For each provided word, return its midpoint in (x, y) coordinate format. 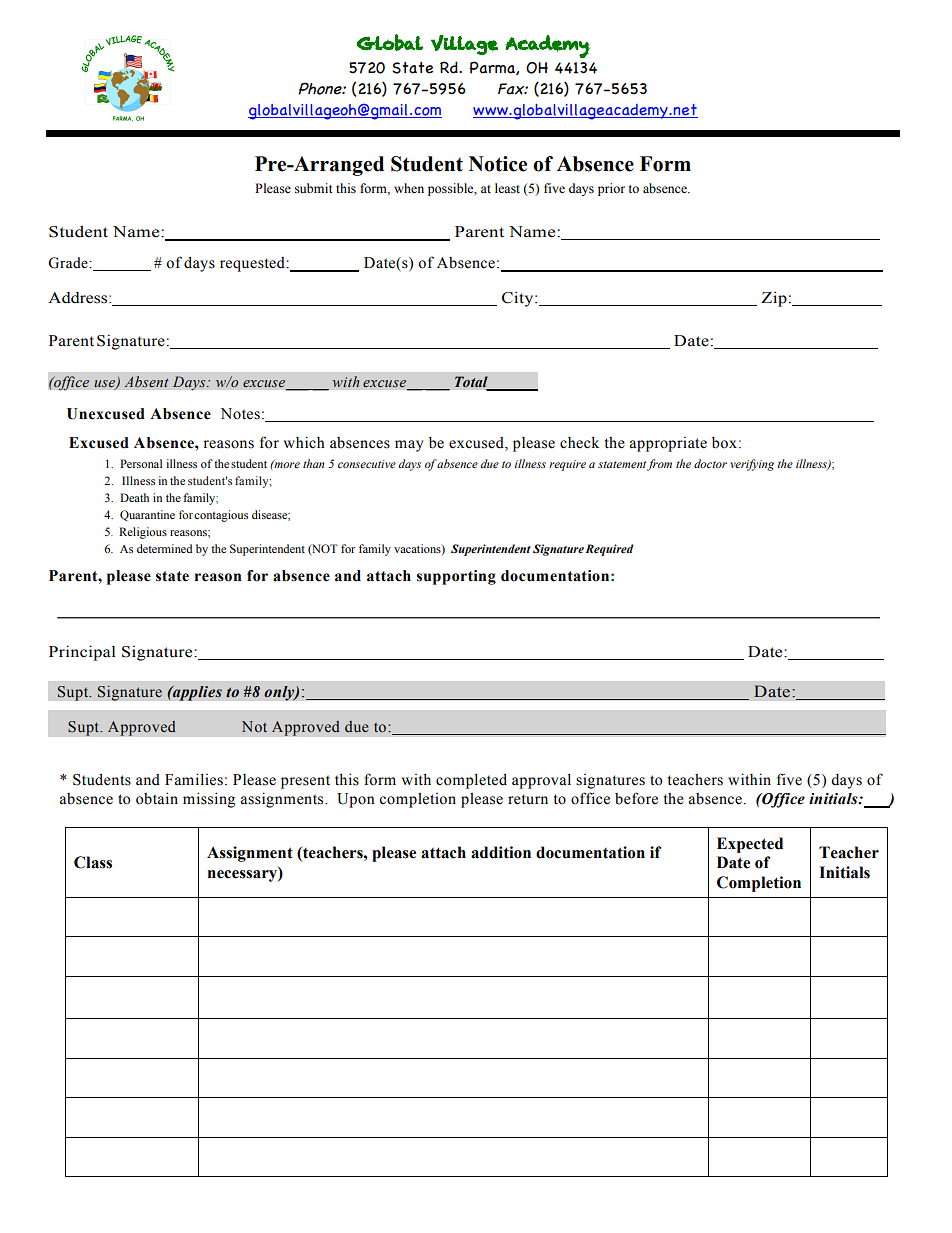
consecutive (367, 464)
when (409, 188)
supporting (456, 577)
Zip (774, 299)
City (519, 299)
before (636, 798)
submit (314, 188)
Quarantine (147, 516)
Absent (146, 381)
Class (93, 862)
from (659, 465)
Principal (82, 653)
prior (611, 189)
